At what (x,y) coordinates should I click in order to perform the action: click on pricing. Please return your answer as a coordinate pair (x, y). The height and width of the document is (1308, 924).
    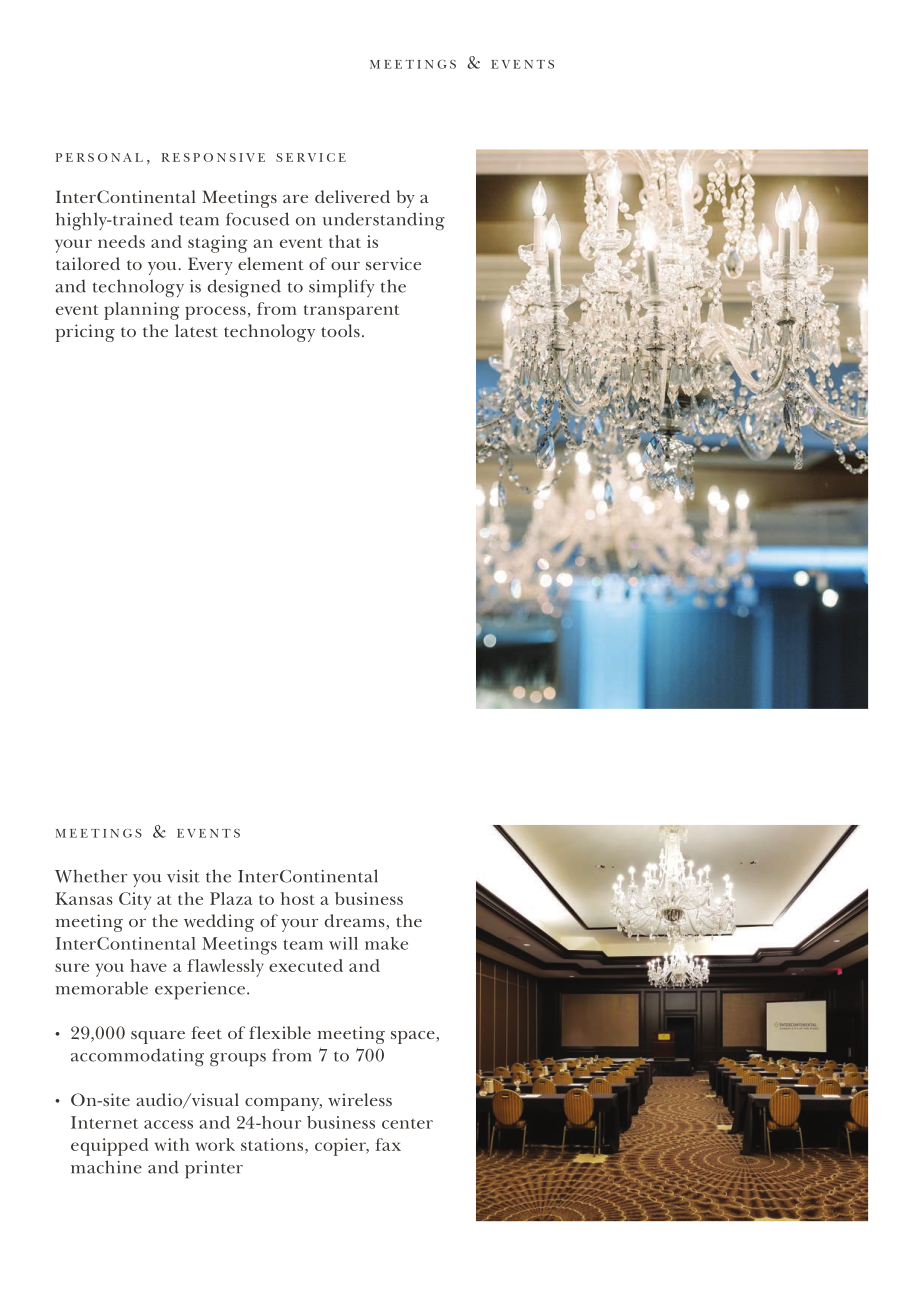
    Looking at the image, I should click on (85, 333).
